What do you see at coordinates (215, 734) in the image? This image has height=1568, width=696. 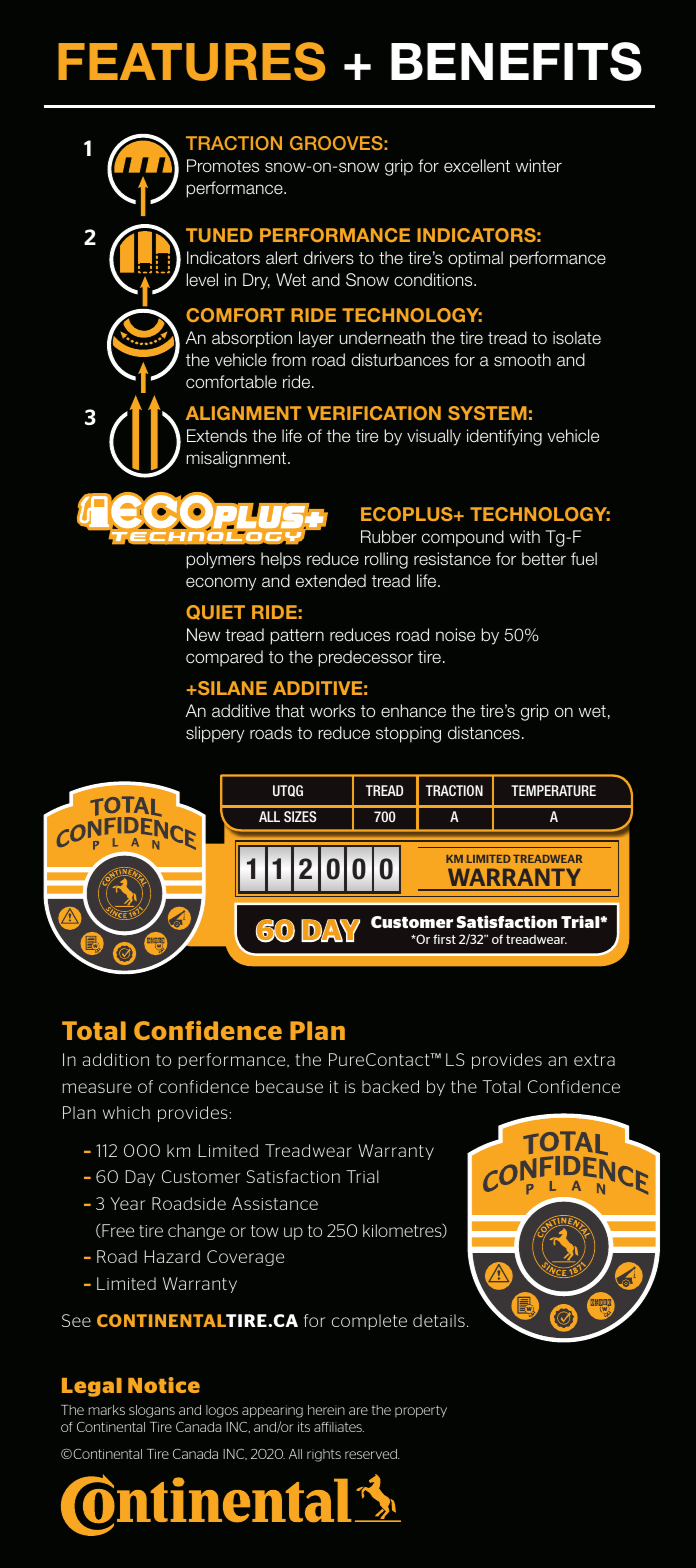 I see `slippery` at bounding box center [215, 734].
